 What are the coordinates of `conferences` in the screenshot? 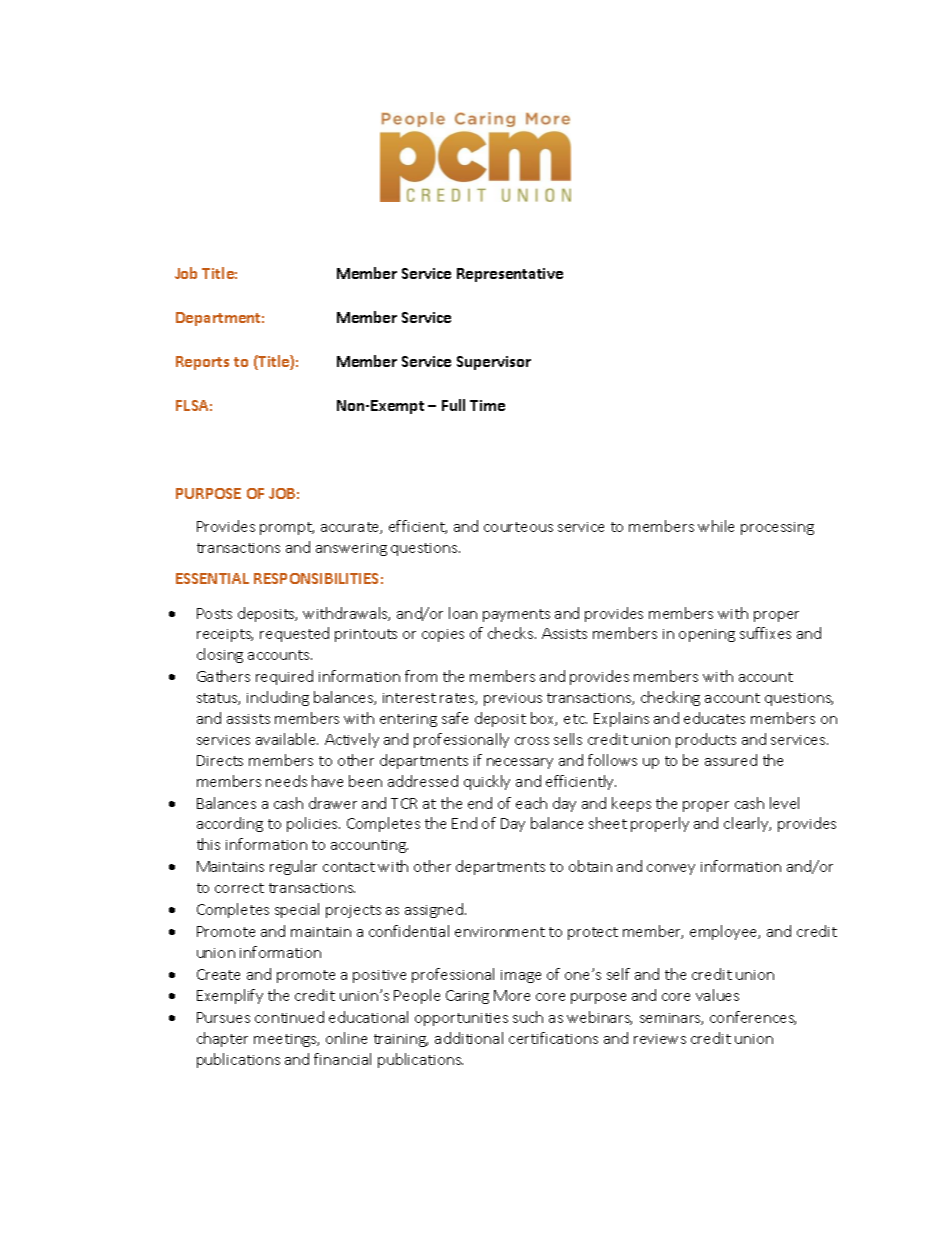 It's located at (753, 1018).
